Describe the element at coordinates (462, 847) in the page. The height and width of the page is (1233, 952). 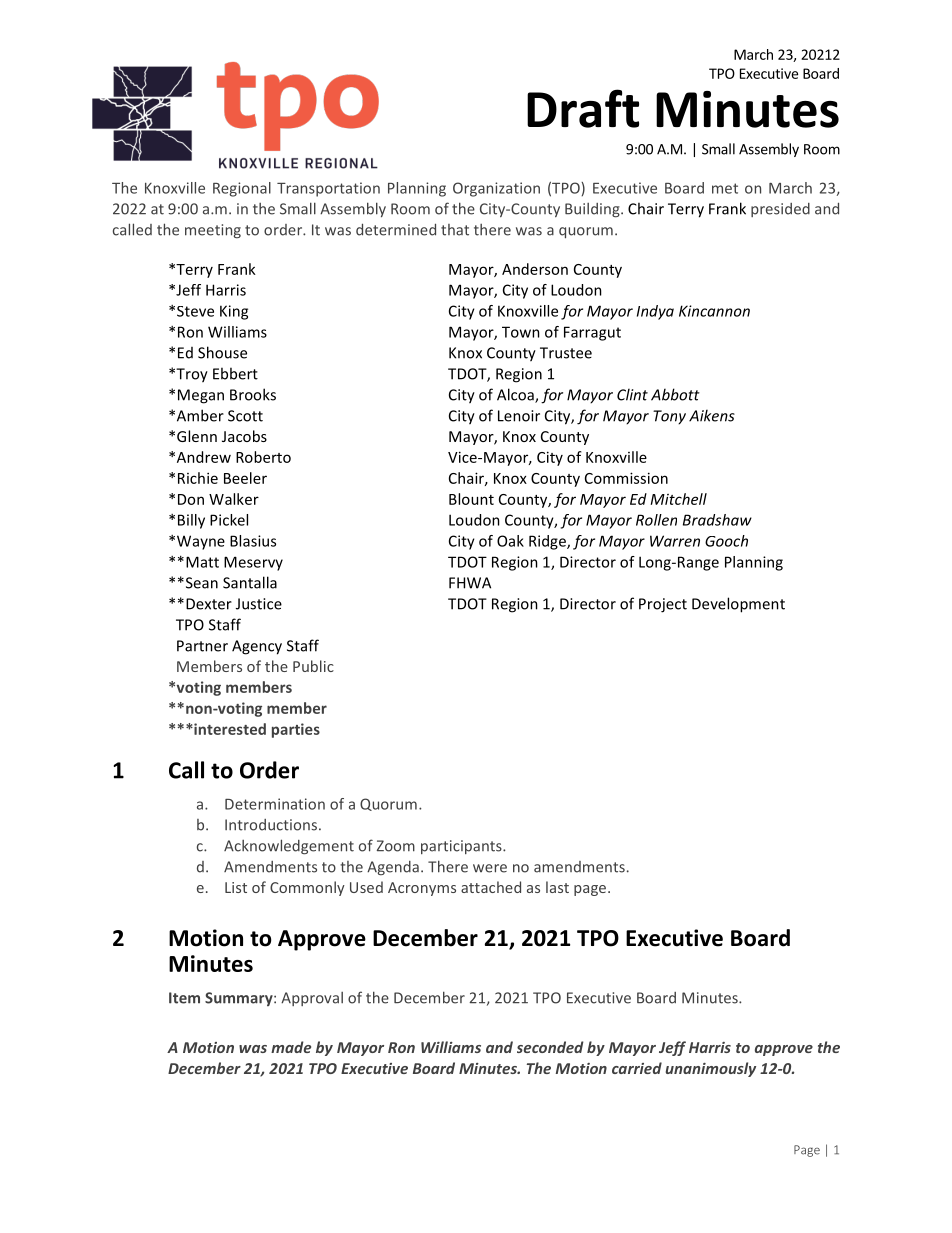
I see `participants` at that location.
